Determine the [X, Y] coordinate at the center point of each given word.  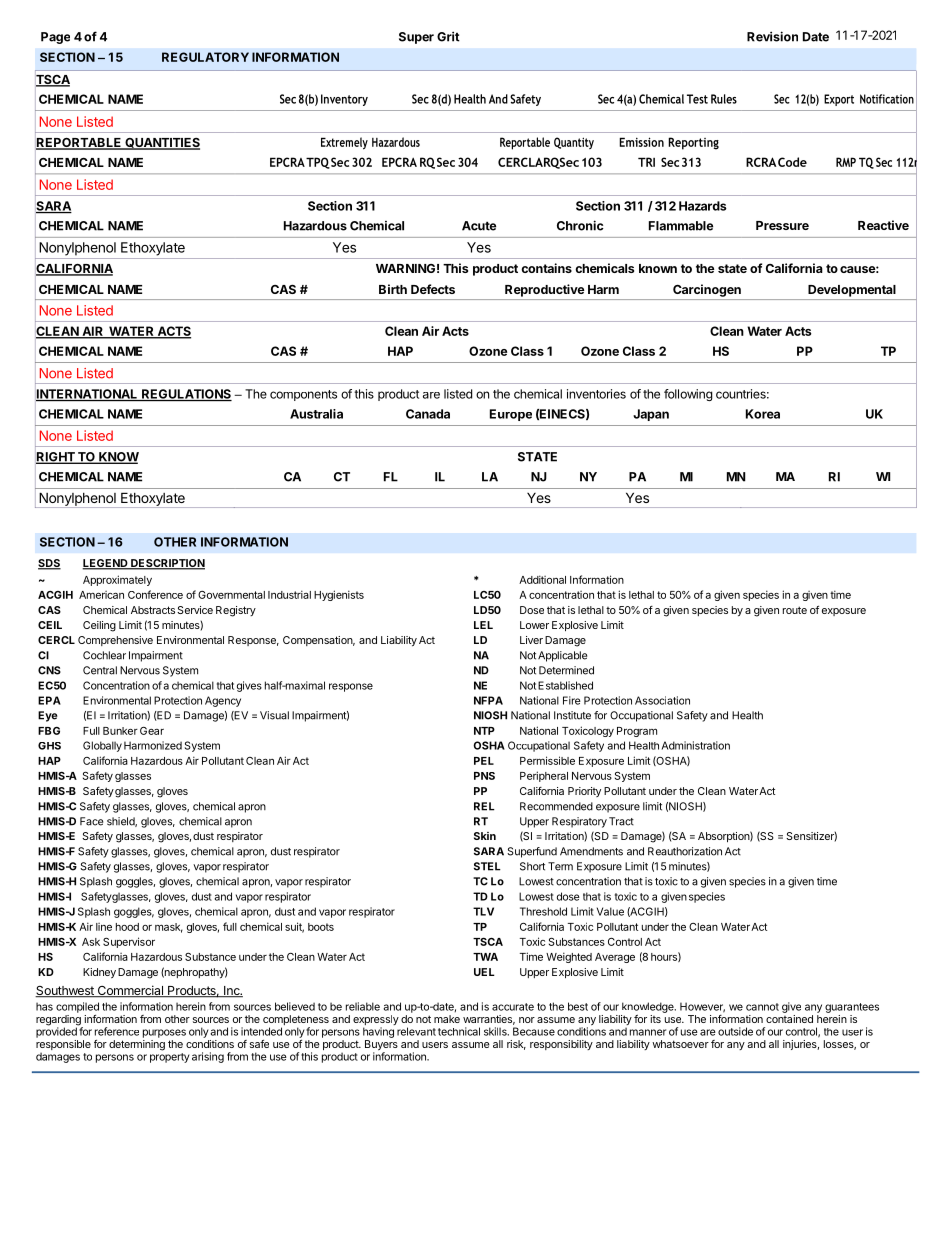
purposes [164, 1033]
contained [789, 1019]
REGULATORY [205, 57]
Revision [772, 36]
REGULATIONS [186, 395]
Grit [448, 36]
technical [459, 1031]
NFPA [488, 700]
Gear [152, 731]
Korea [763, 414]
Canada [428, 414]
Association [662, 700]
